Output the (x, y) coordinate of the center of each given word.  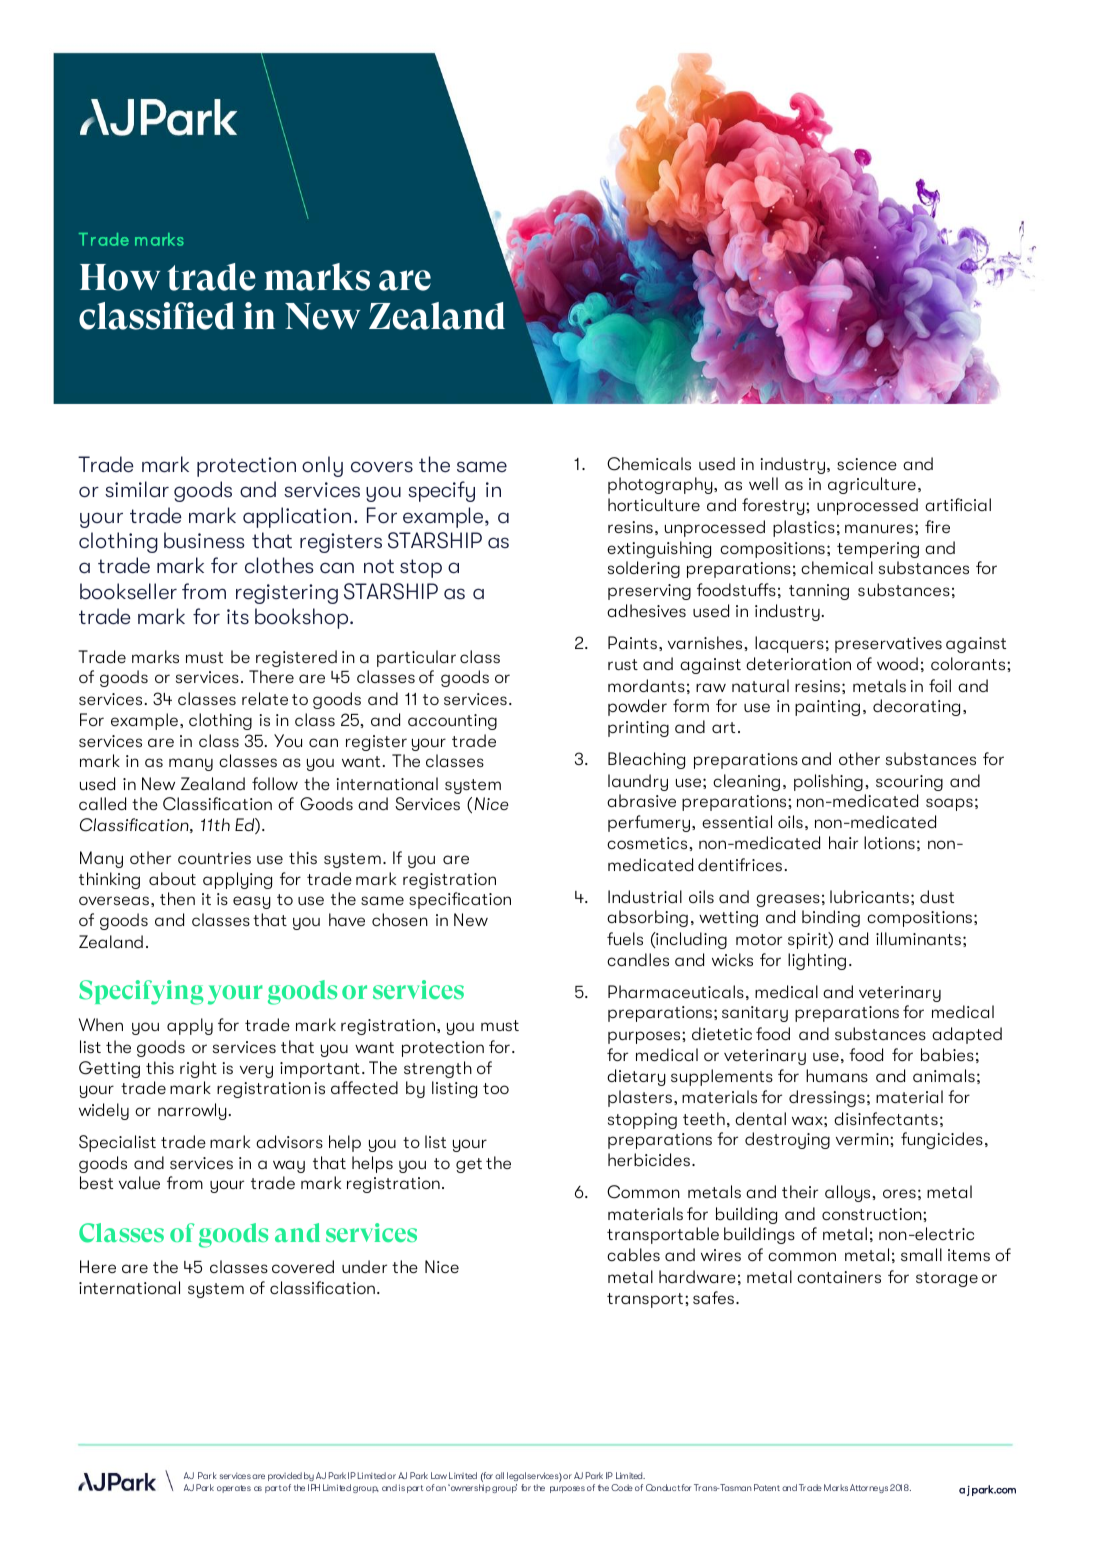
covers (382, 467)
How (120, 277)
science (867, 464)
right (198, 1069)
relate (265, 698)
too (496, 1088)
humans (837, 1075)
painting (827, 708)
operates (234, 1489)
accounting (452, 722)
